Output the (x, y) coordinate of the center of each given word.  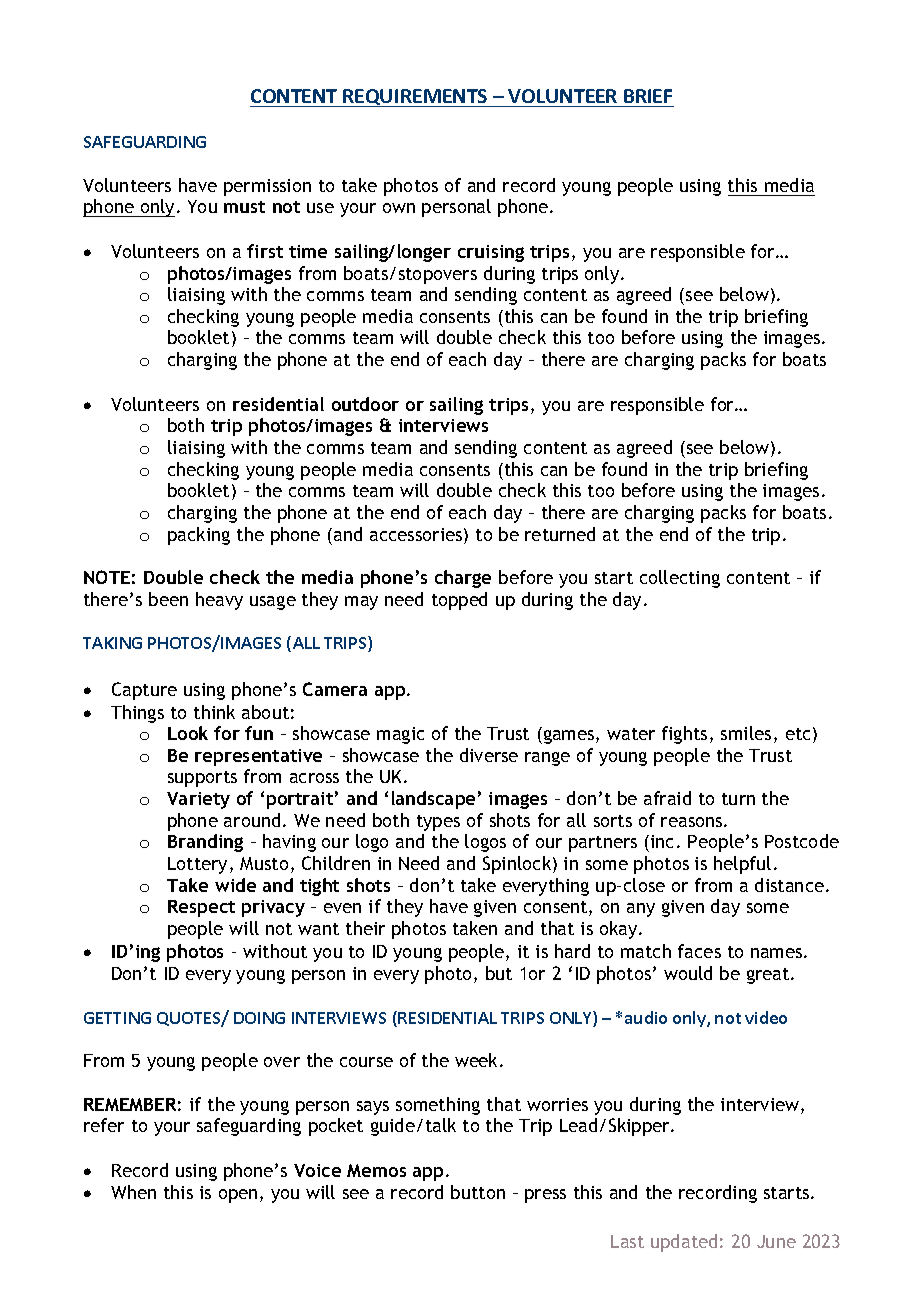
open (238, 1196)
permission (267, 187)
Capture (144, 691)
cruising (491, 253)
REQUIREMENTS (415, 98)
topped (459, 601)
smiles (746, 733)
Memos (376, 1170)
